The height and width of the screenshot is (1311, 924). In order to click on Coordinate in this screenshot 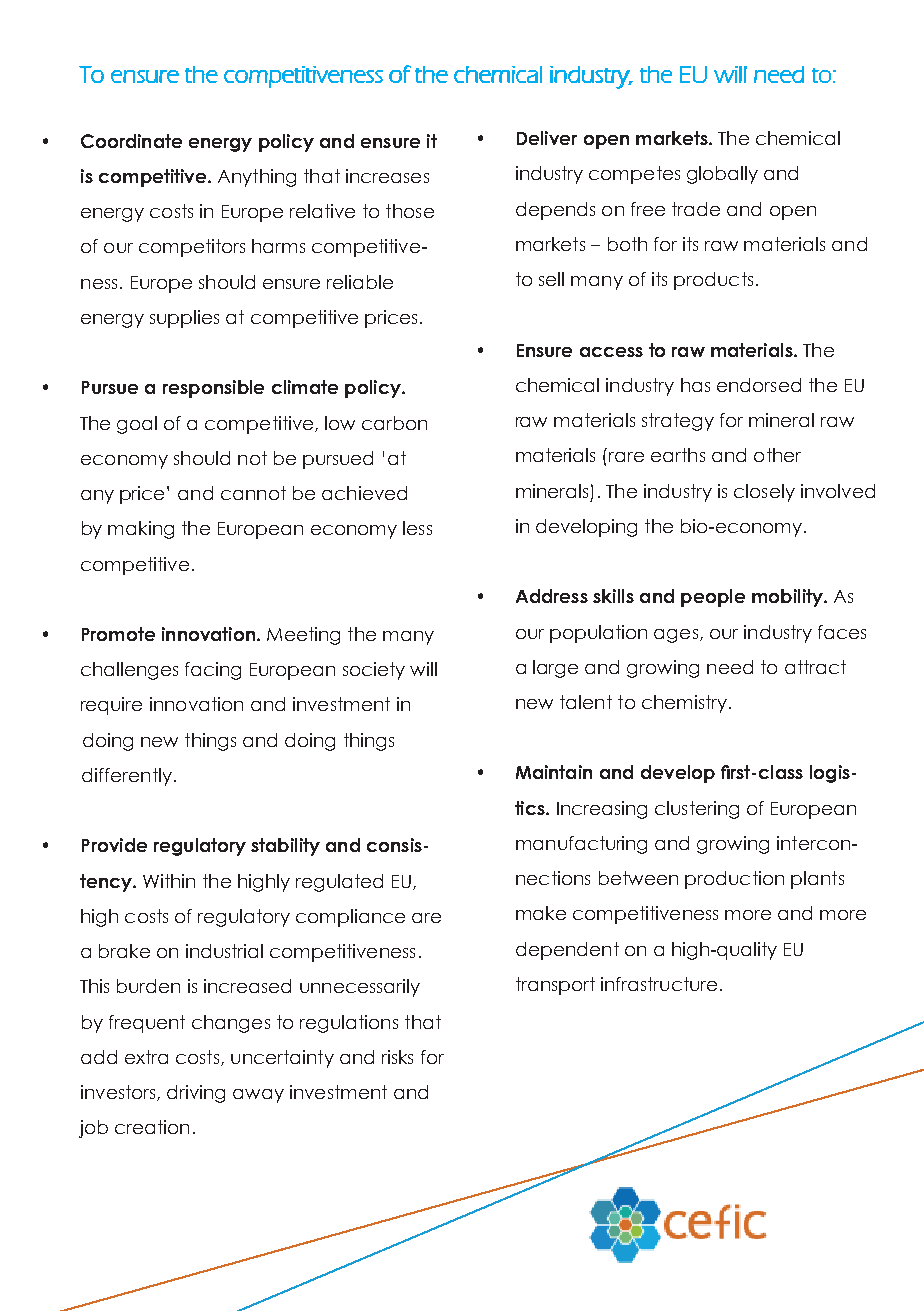, I will do `click(131, 141)`.
